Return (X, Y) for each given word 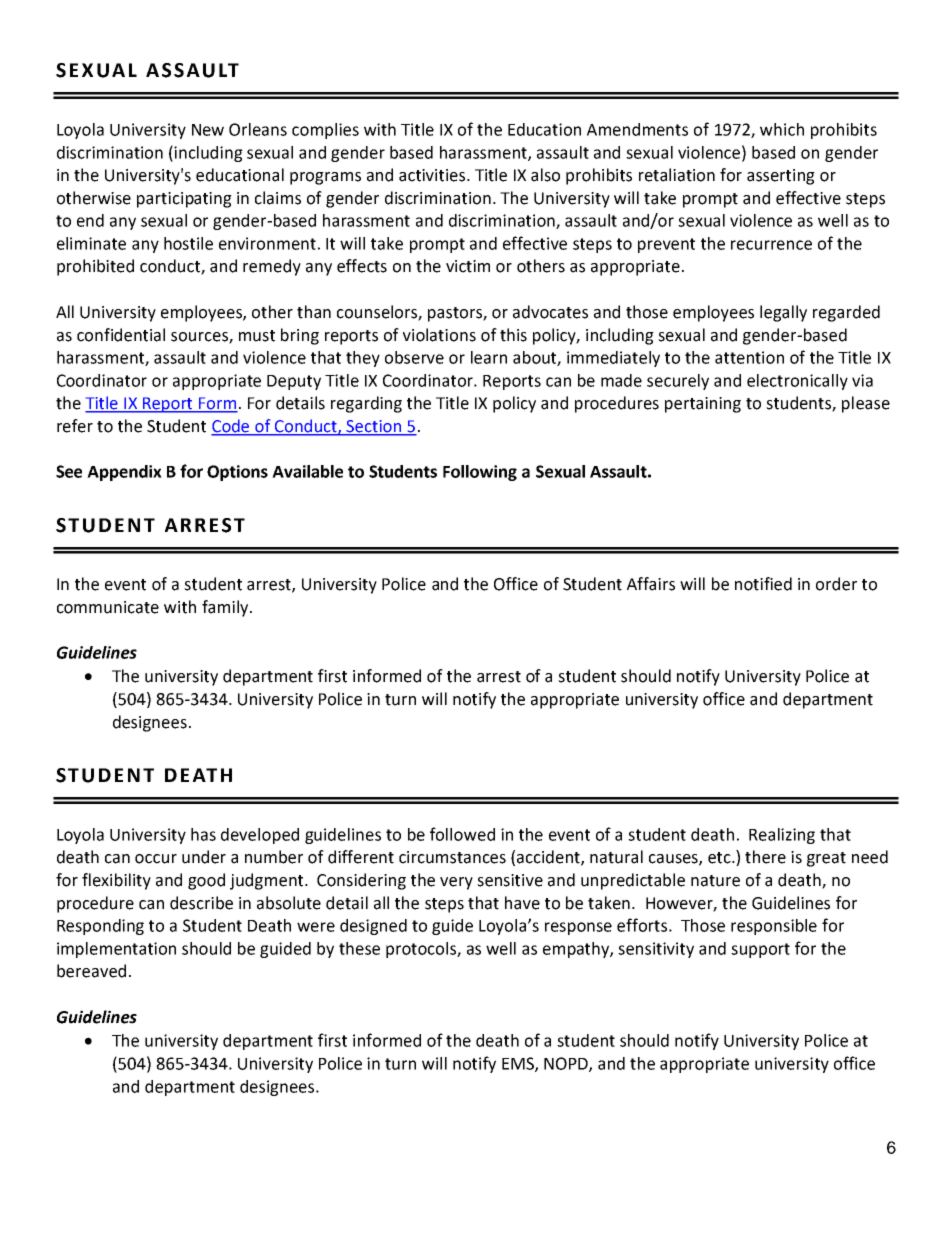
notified (763, 584)
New (208, 130)
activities (433, 175)
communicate (108, 607)
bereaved (91, 971)
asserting (781, 177)
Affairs (651, 584)
